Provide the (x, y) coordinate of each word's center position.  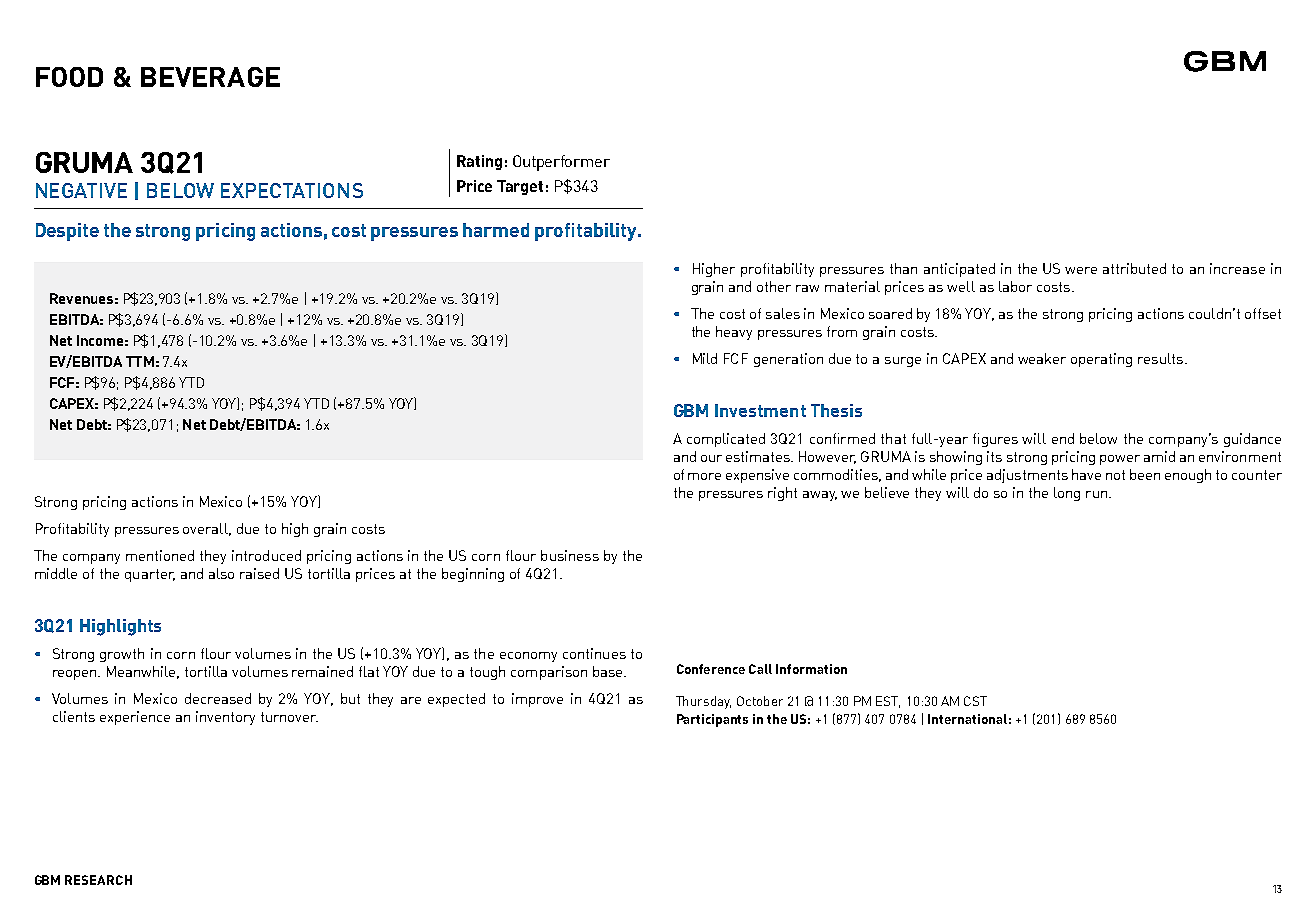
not (1115, 475)
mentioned (160, 555)
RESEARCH (98, 880)
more (704, 476)
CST (975, 701)
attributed (1134, 268)
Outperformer (561, 163)
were (1081, 270)
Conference (711, 669)
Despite (67, 232)
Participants (712, 720)
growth (122, 655)
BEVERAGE (210, 77)
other (774, 286)
